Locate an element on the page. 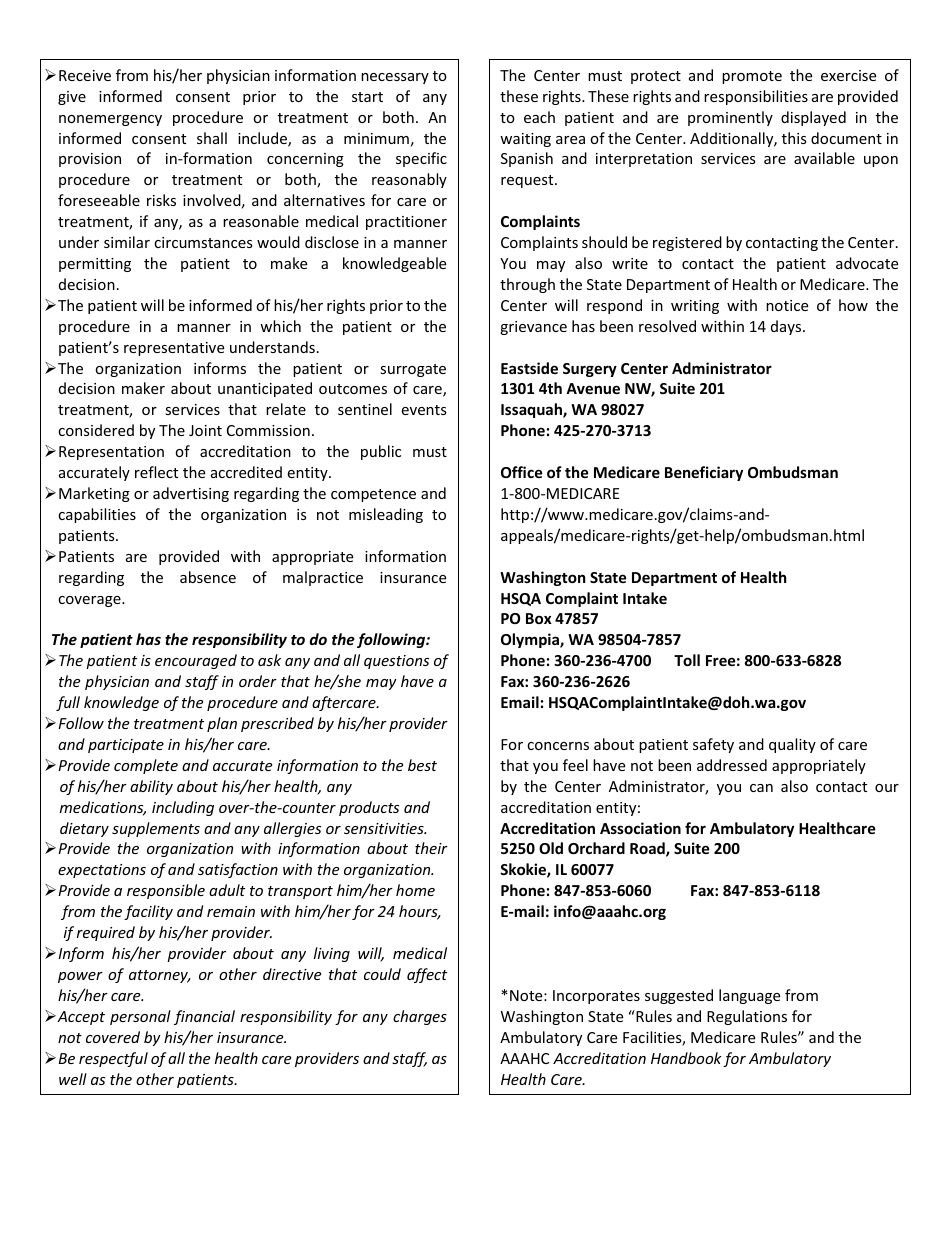  Box is located at coordinates (539, 618).
